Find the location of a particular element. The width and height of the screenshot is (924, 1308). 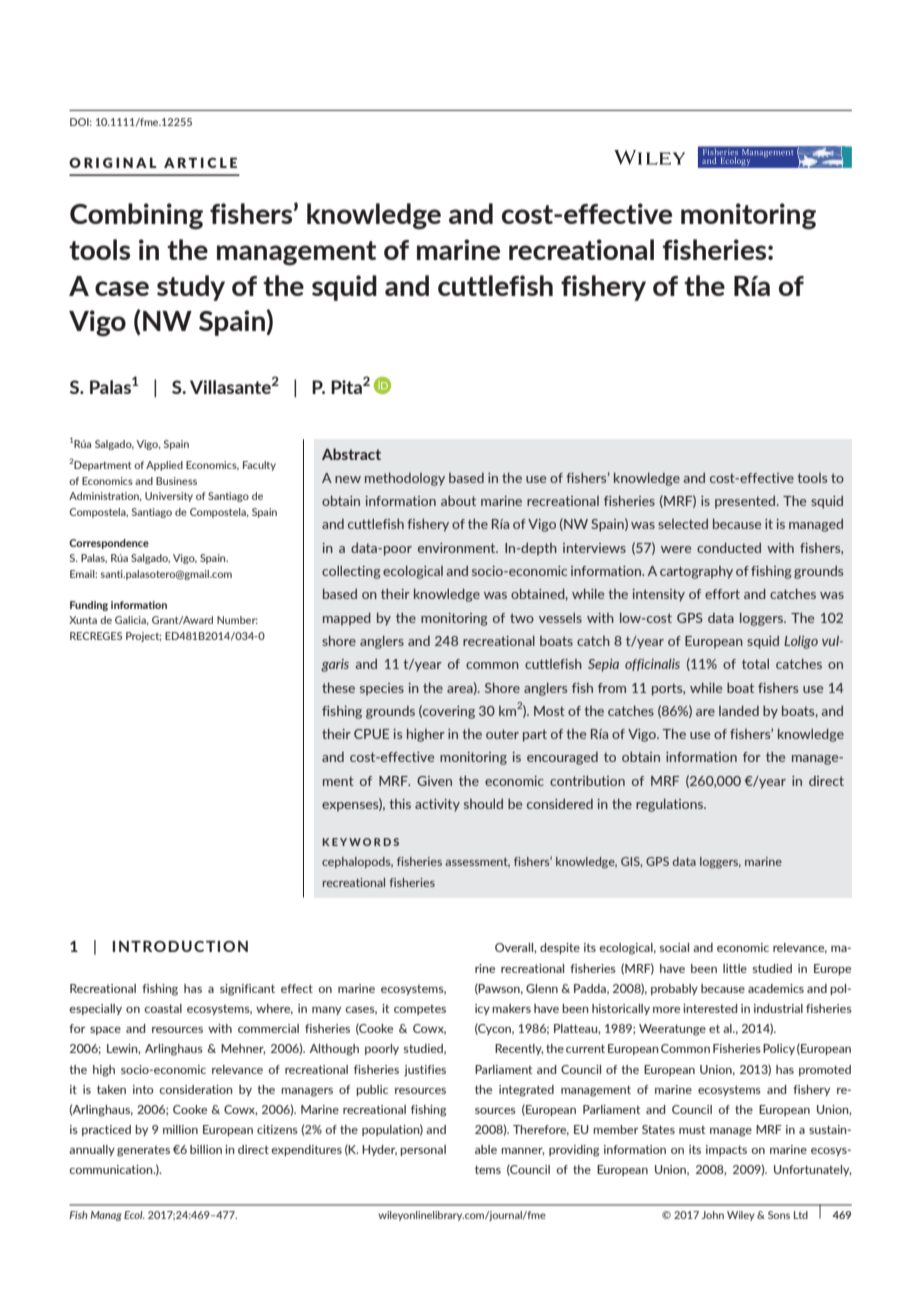

little is located at coordinates (735, 968).
